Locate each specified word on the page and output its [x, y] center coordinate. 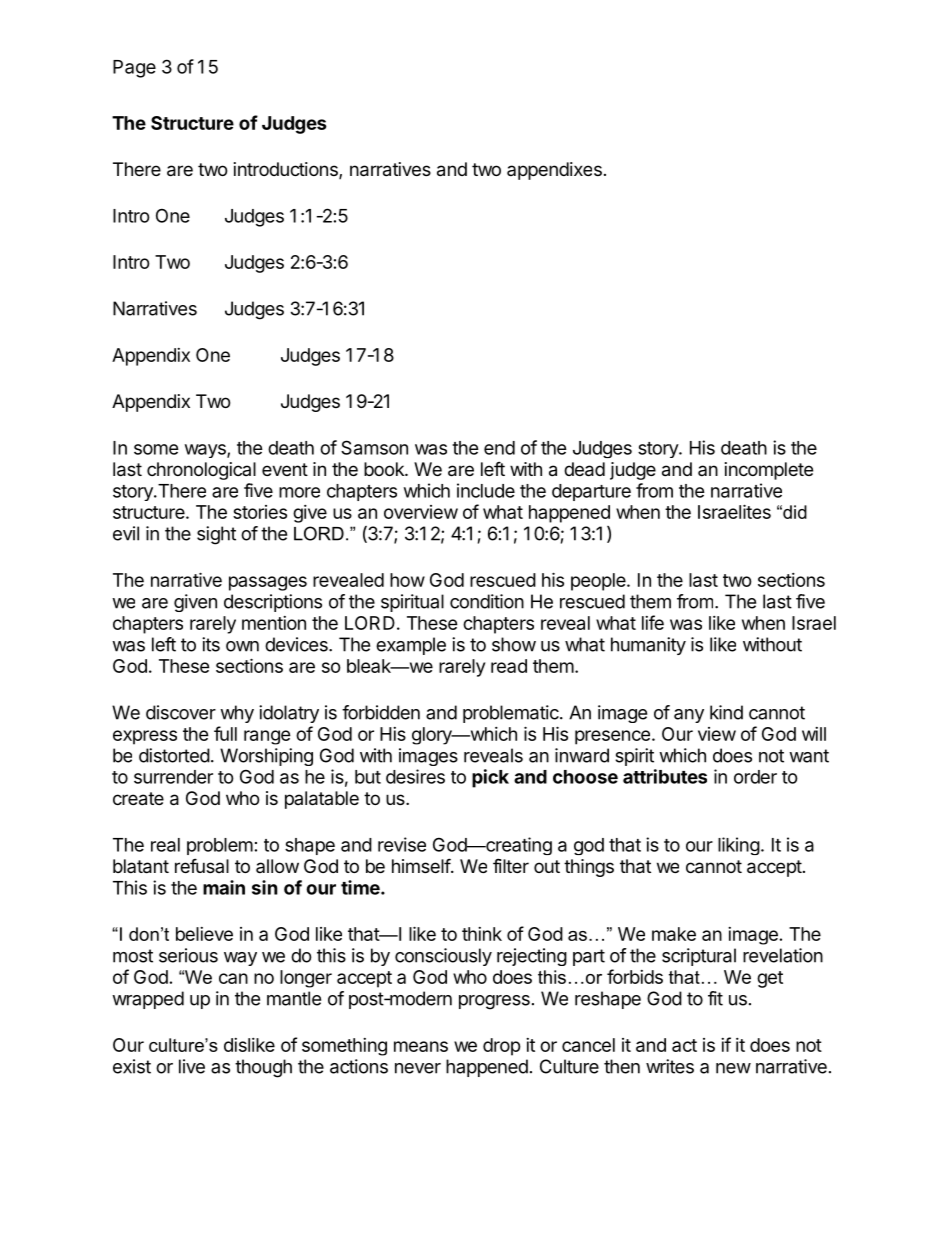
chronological [201, 471]
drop [502, 1047]
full [225, 733]
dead [584, 469]
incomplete [769, 471]
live [192, 1066]
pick [490, 778]
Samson [374, 447]
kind [726, 712]
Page [134, 69]
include [486, 490]
